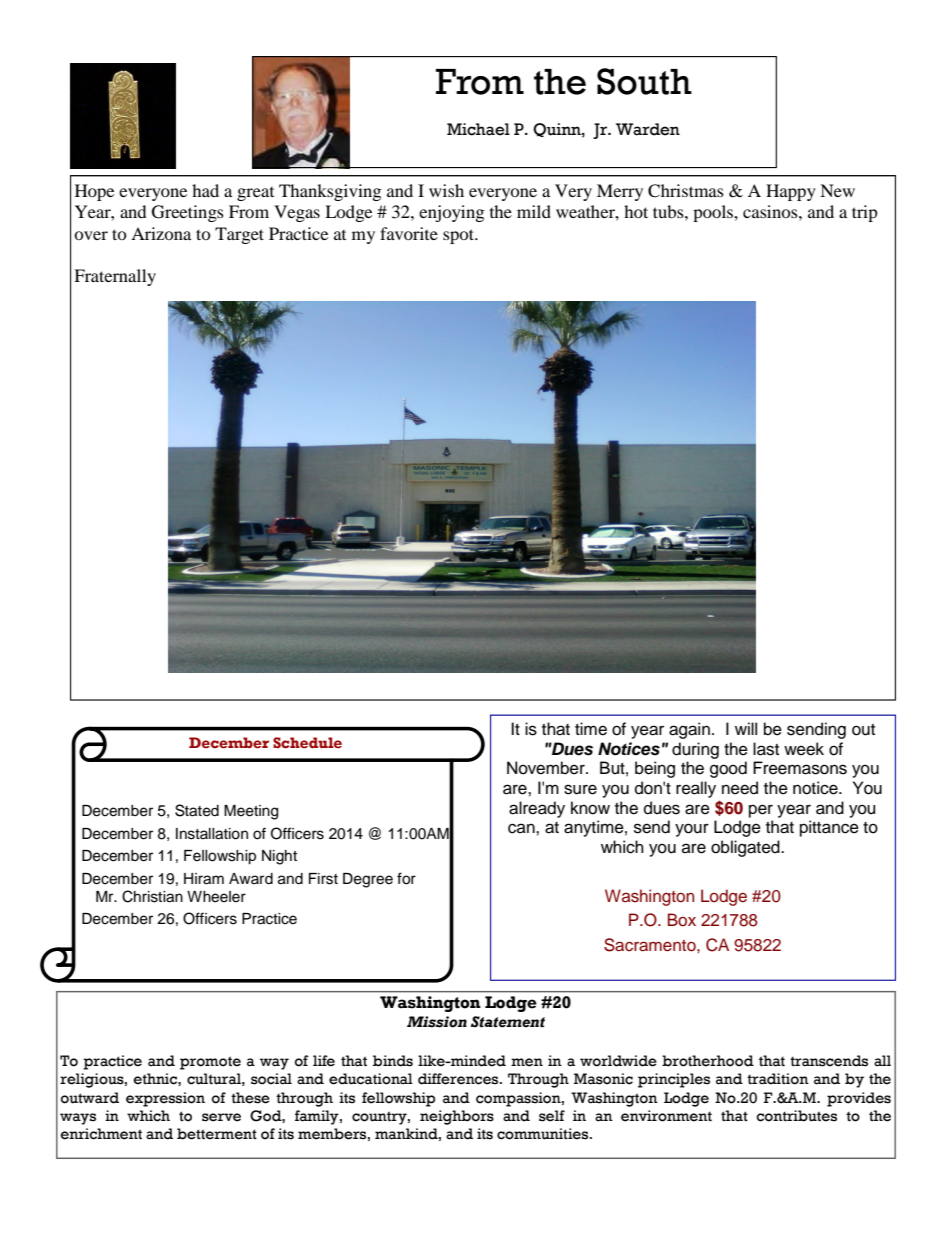 The height and width of the page is (1233, 952). I want to click on will, so click(746, 728).
